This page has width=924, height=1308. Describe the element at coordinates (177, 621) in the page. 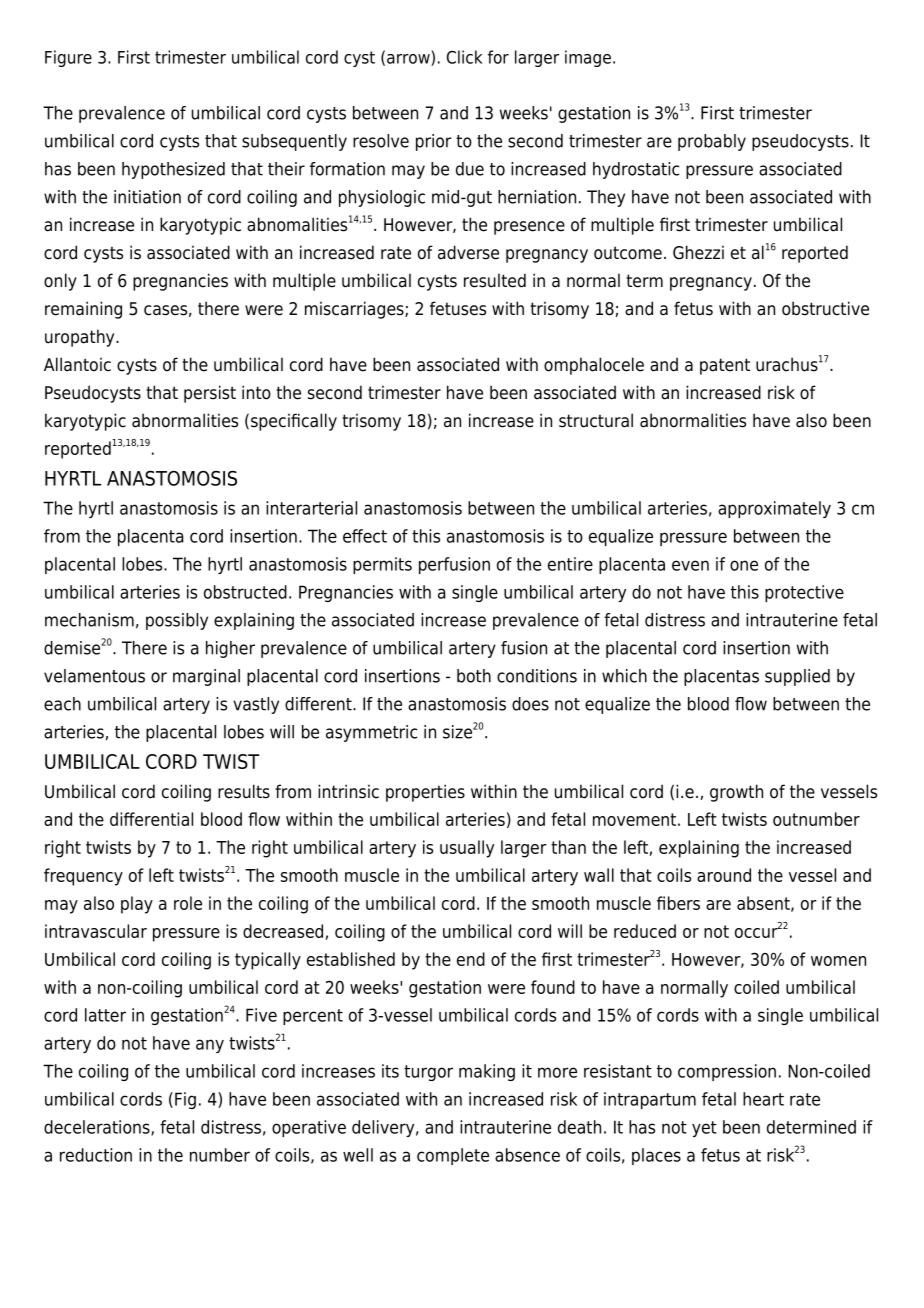

I see `possibly` at that location.
